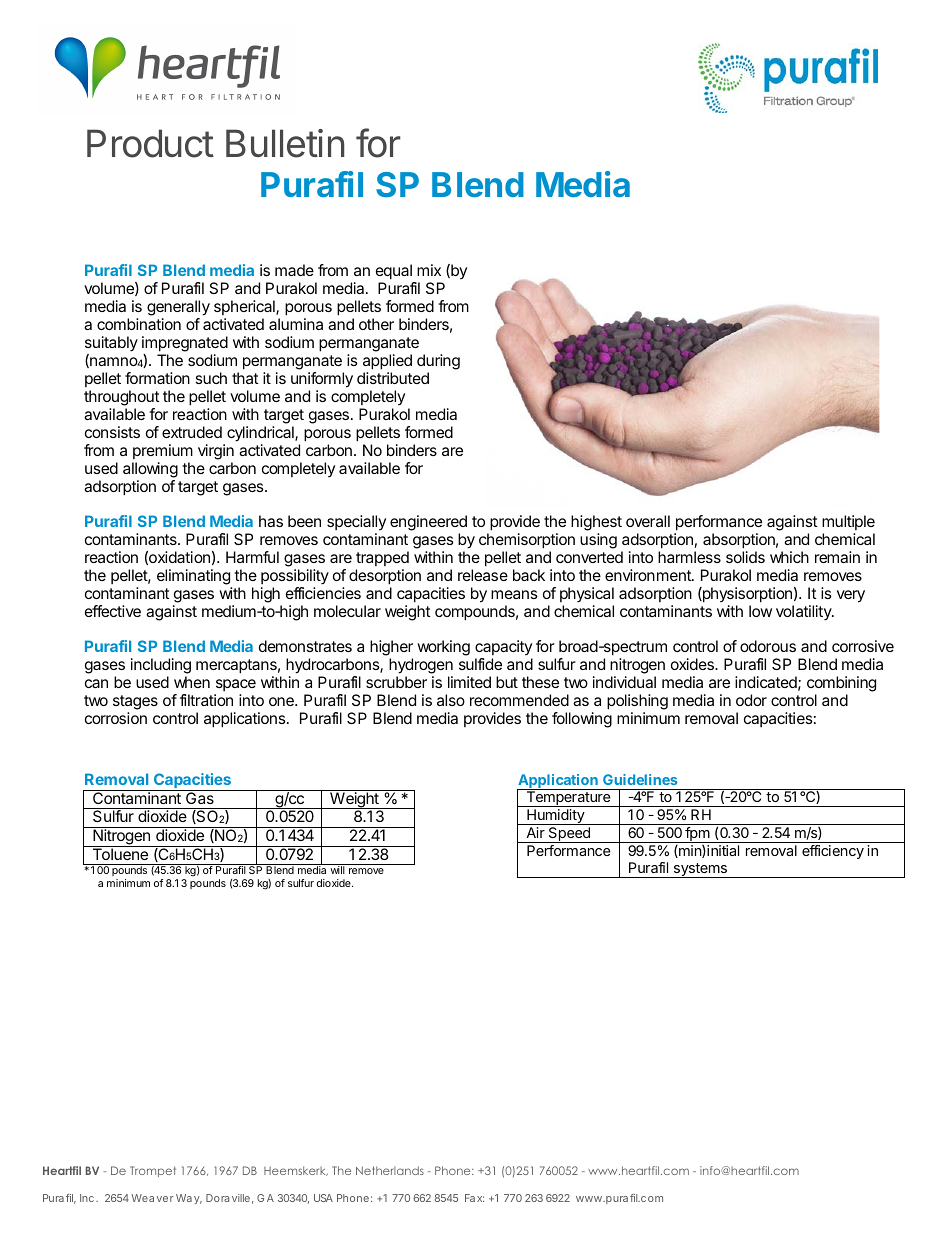 The width and height of the screenshot is (952, 1233). I want to click on engineered, so click(428, 523).
